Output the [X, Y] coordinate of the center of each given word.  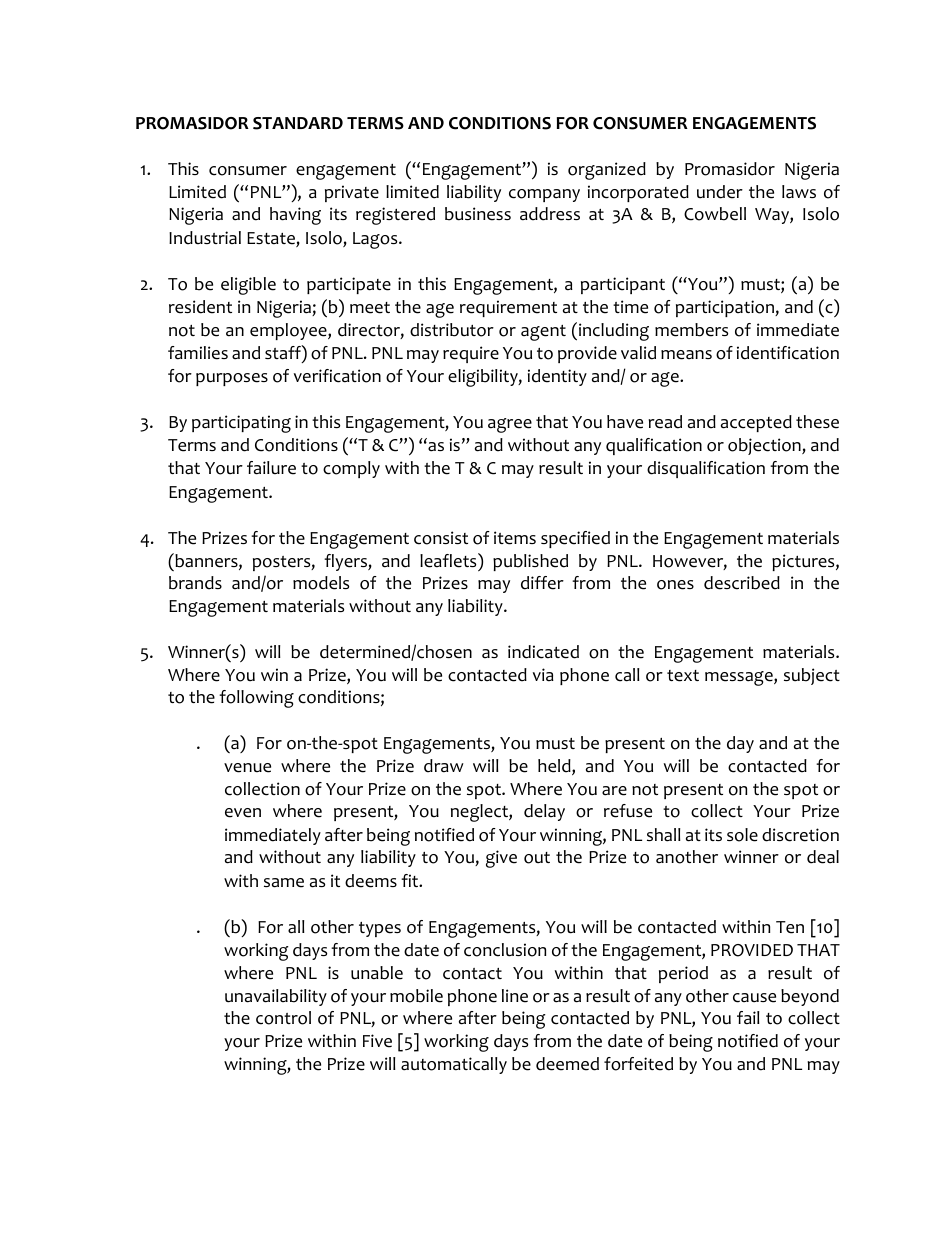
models [321, 583]
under [720, 192]
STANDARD [298, 123]
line [515, 996]
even [243, 813]
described [742, 583]
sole [742, 835]
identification [788, 353]
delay [544, 812]
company [544, 195]
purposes [232, 379]
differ [542, 583]
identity [557, 377]
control [283, 1018]
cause [754, 998]
